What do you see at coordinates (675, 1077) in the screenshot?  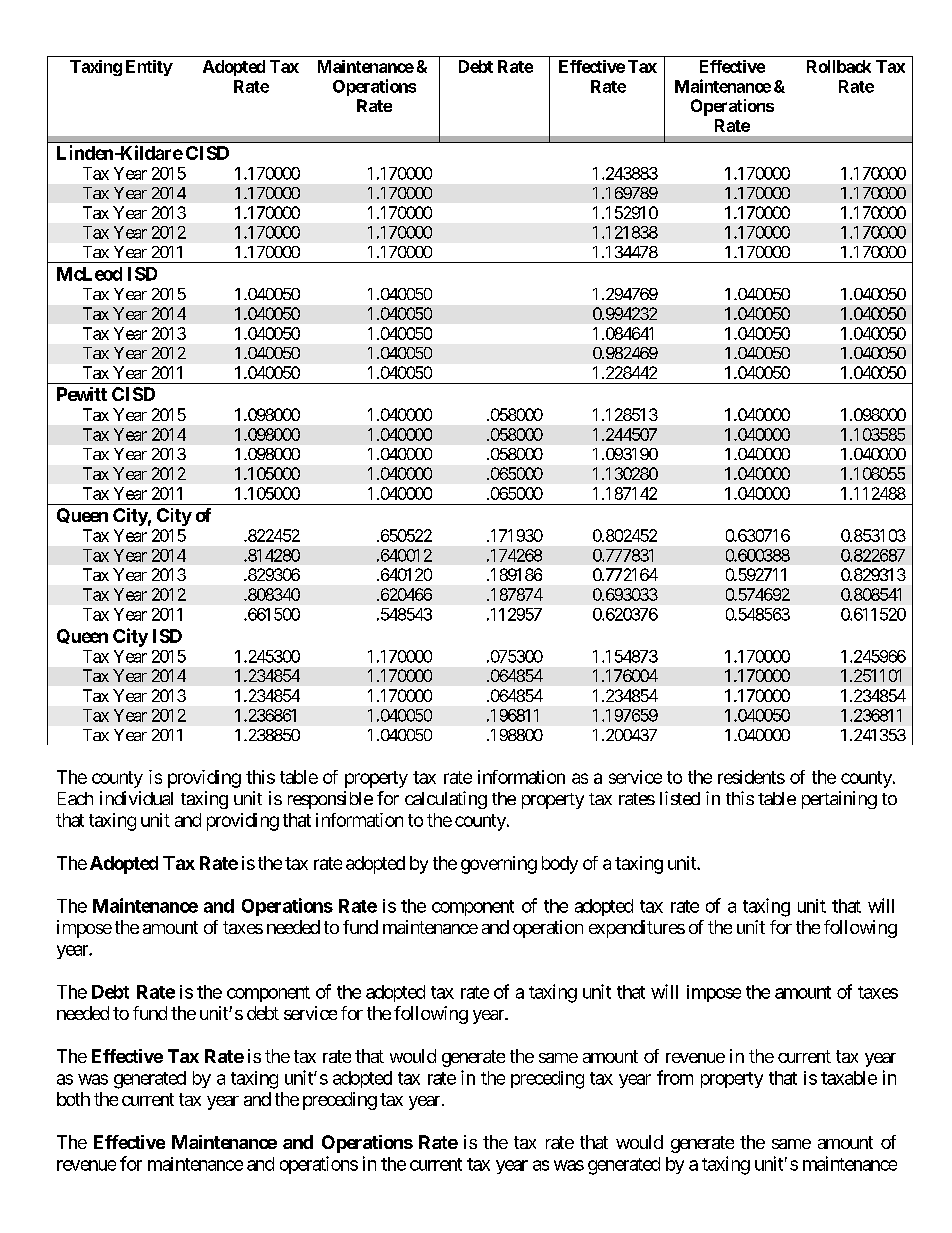 I see `from` at bounding box center [675, 1077].
